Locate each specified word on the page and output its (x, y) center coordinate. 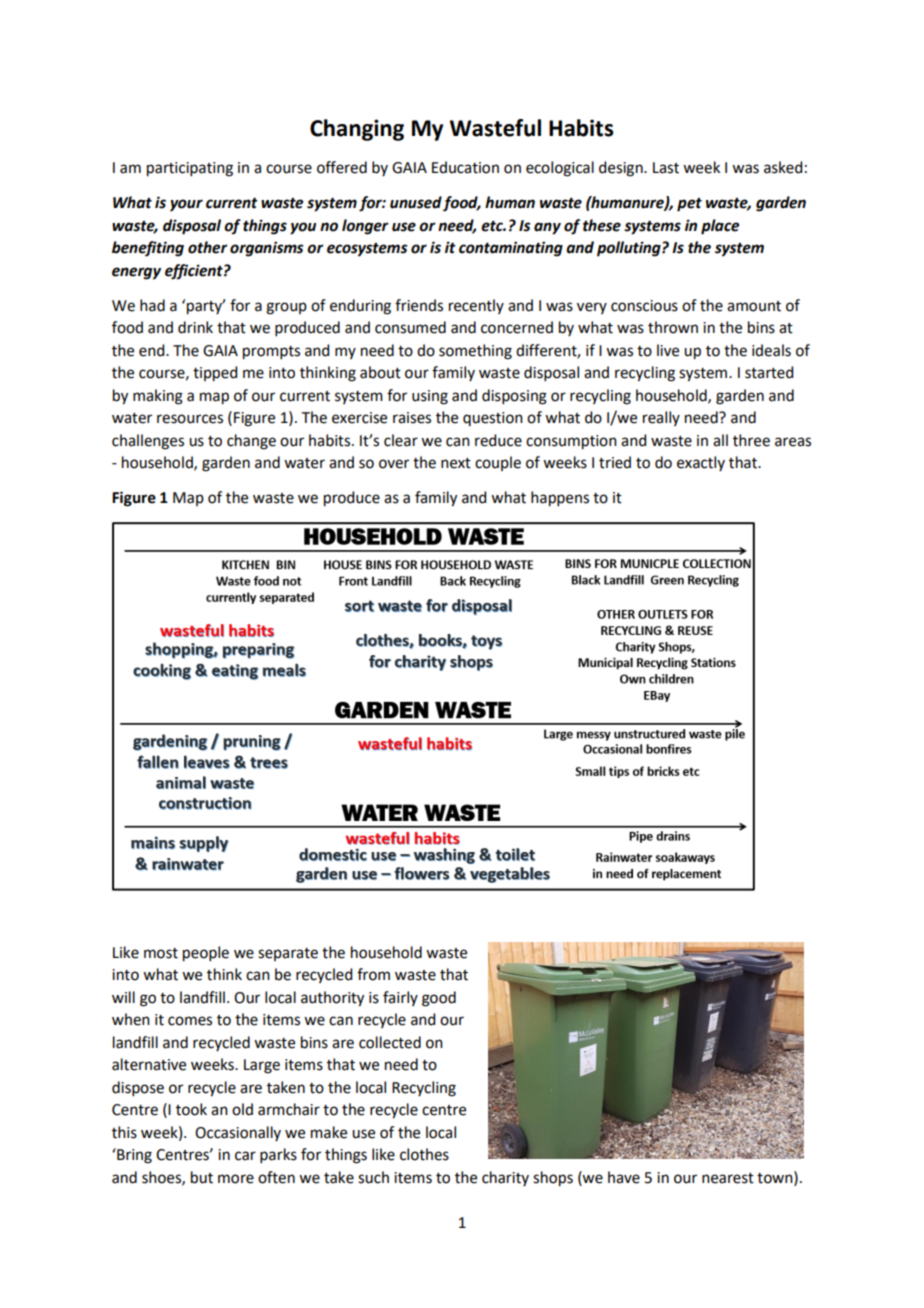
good (439, 999)
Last (666, 168)
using (430, 397)
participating (190, 169)
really (661, 418)
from (373, 974)
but (202, 1177)
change (251, 442)
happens (560, 499)
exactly (701, 463)
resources (190, 419)
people (206, 954)
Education (465, 167)
